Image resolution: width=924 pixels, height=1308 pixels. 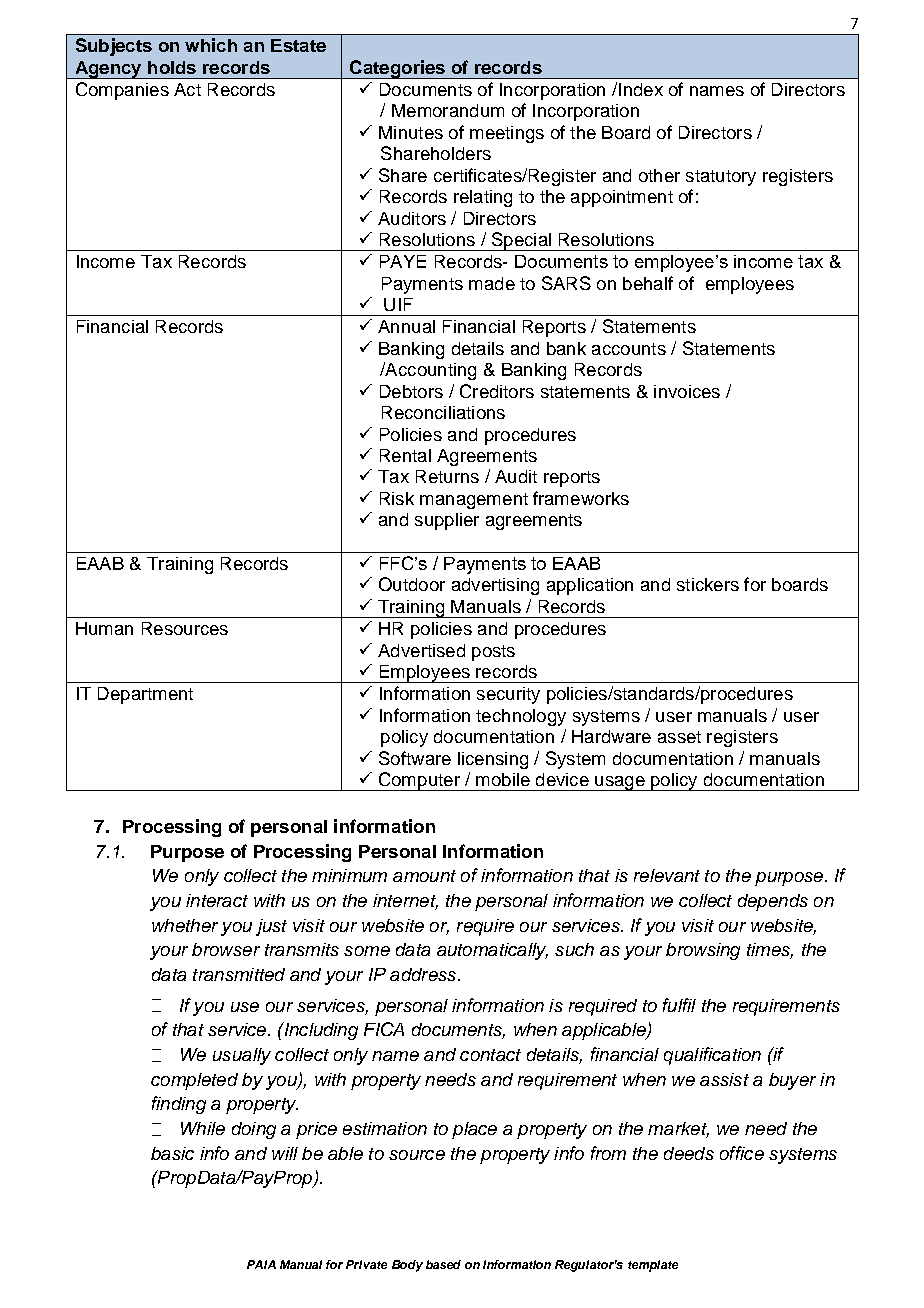 I want to click on Index, so click(x=641, y=89).
